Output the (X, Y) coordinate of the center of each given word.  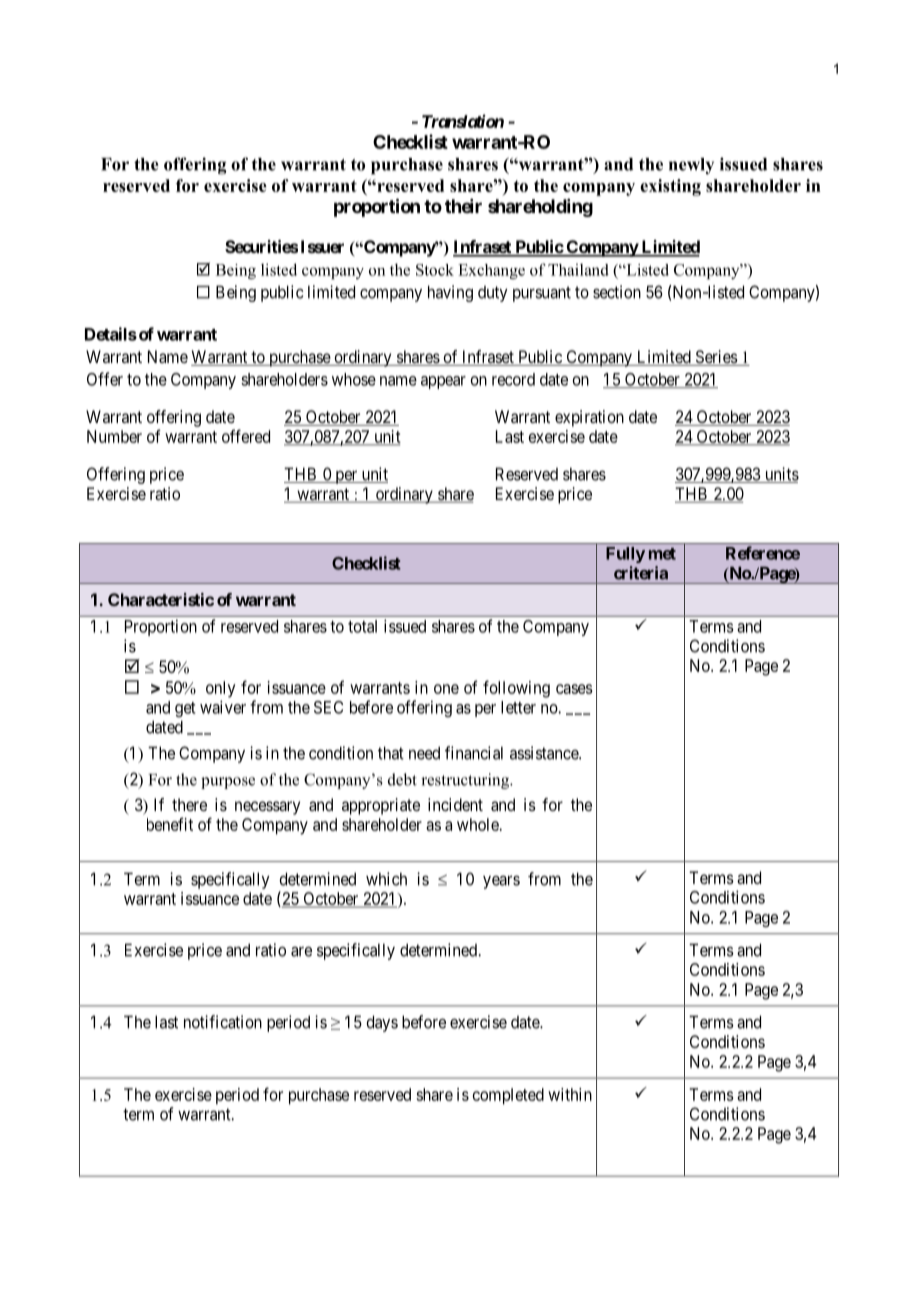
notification (223, 1022)
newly (691, 166)
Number (114, 436)
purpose (228, 783)
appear (443, 382)
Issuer (322, 246)
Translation (463, 121)
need (424, 753)
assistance (545, 753)
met (662, 554)
